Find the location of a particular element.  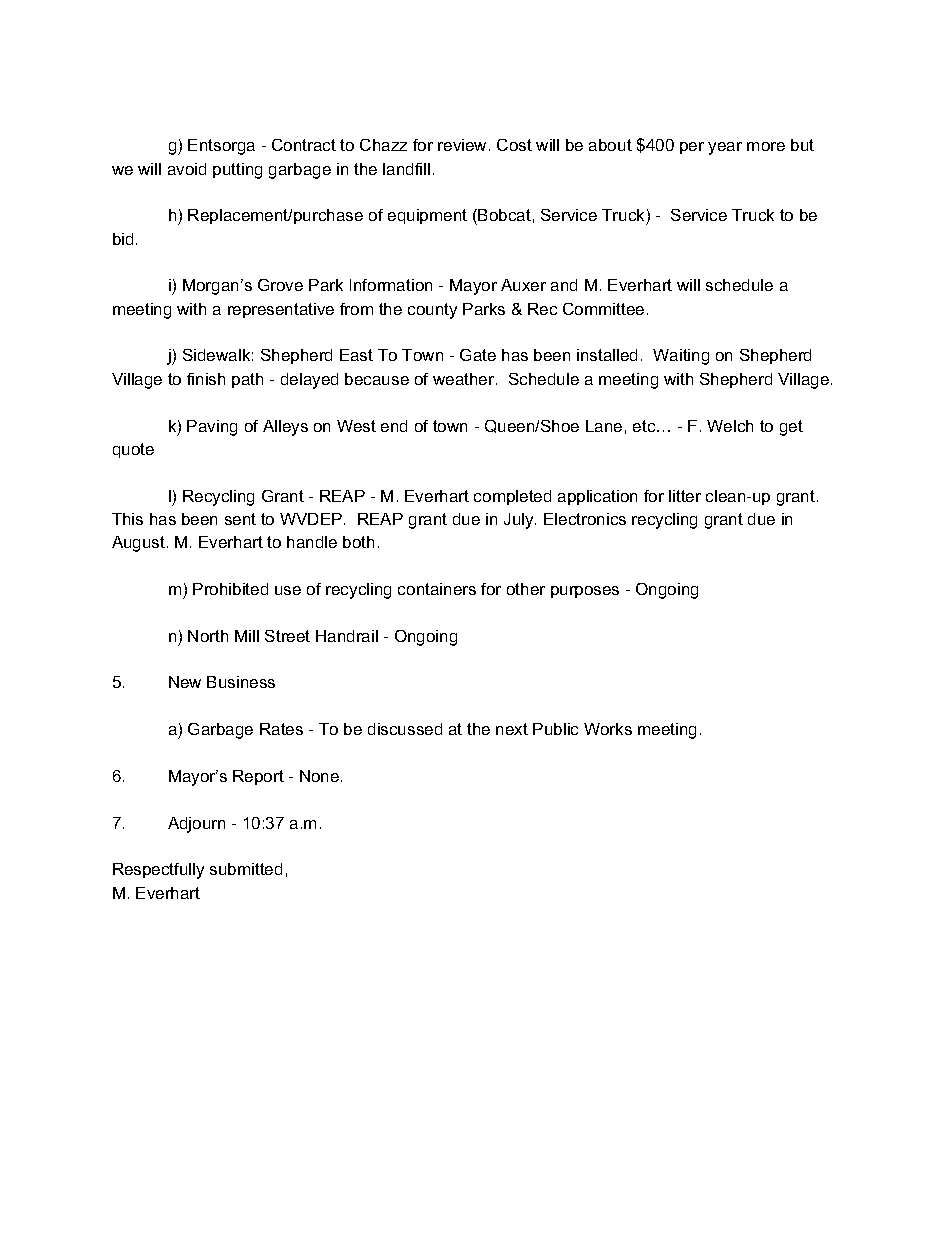

Works is located at coordinates (608, 729).
